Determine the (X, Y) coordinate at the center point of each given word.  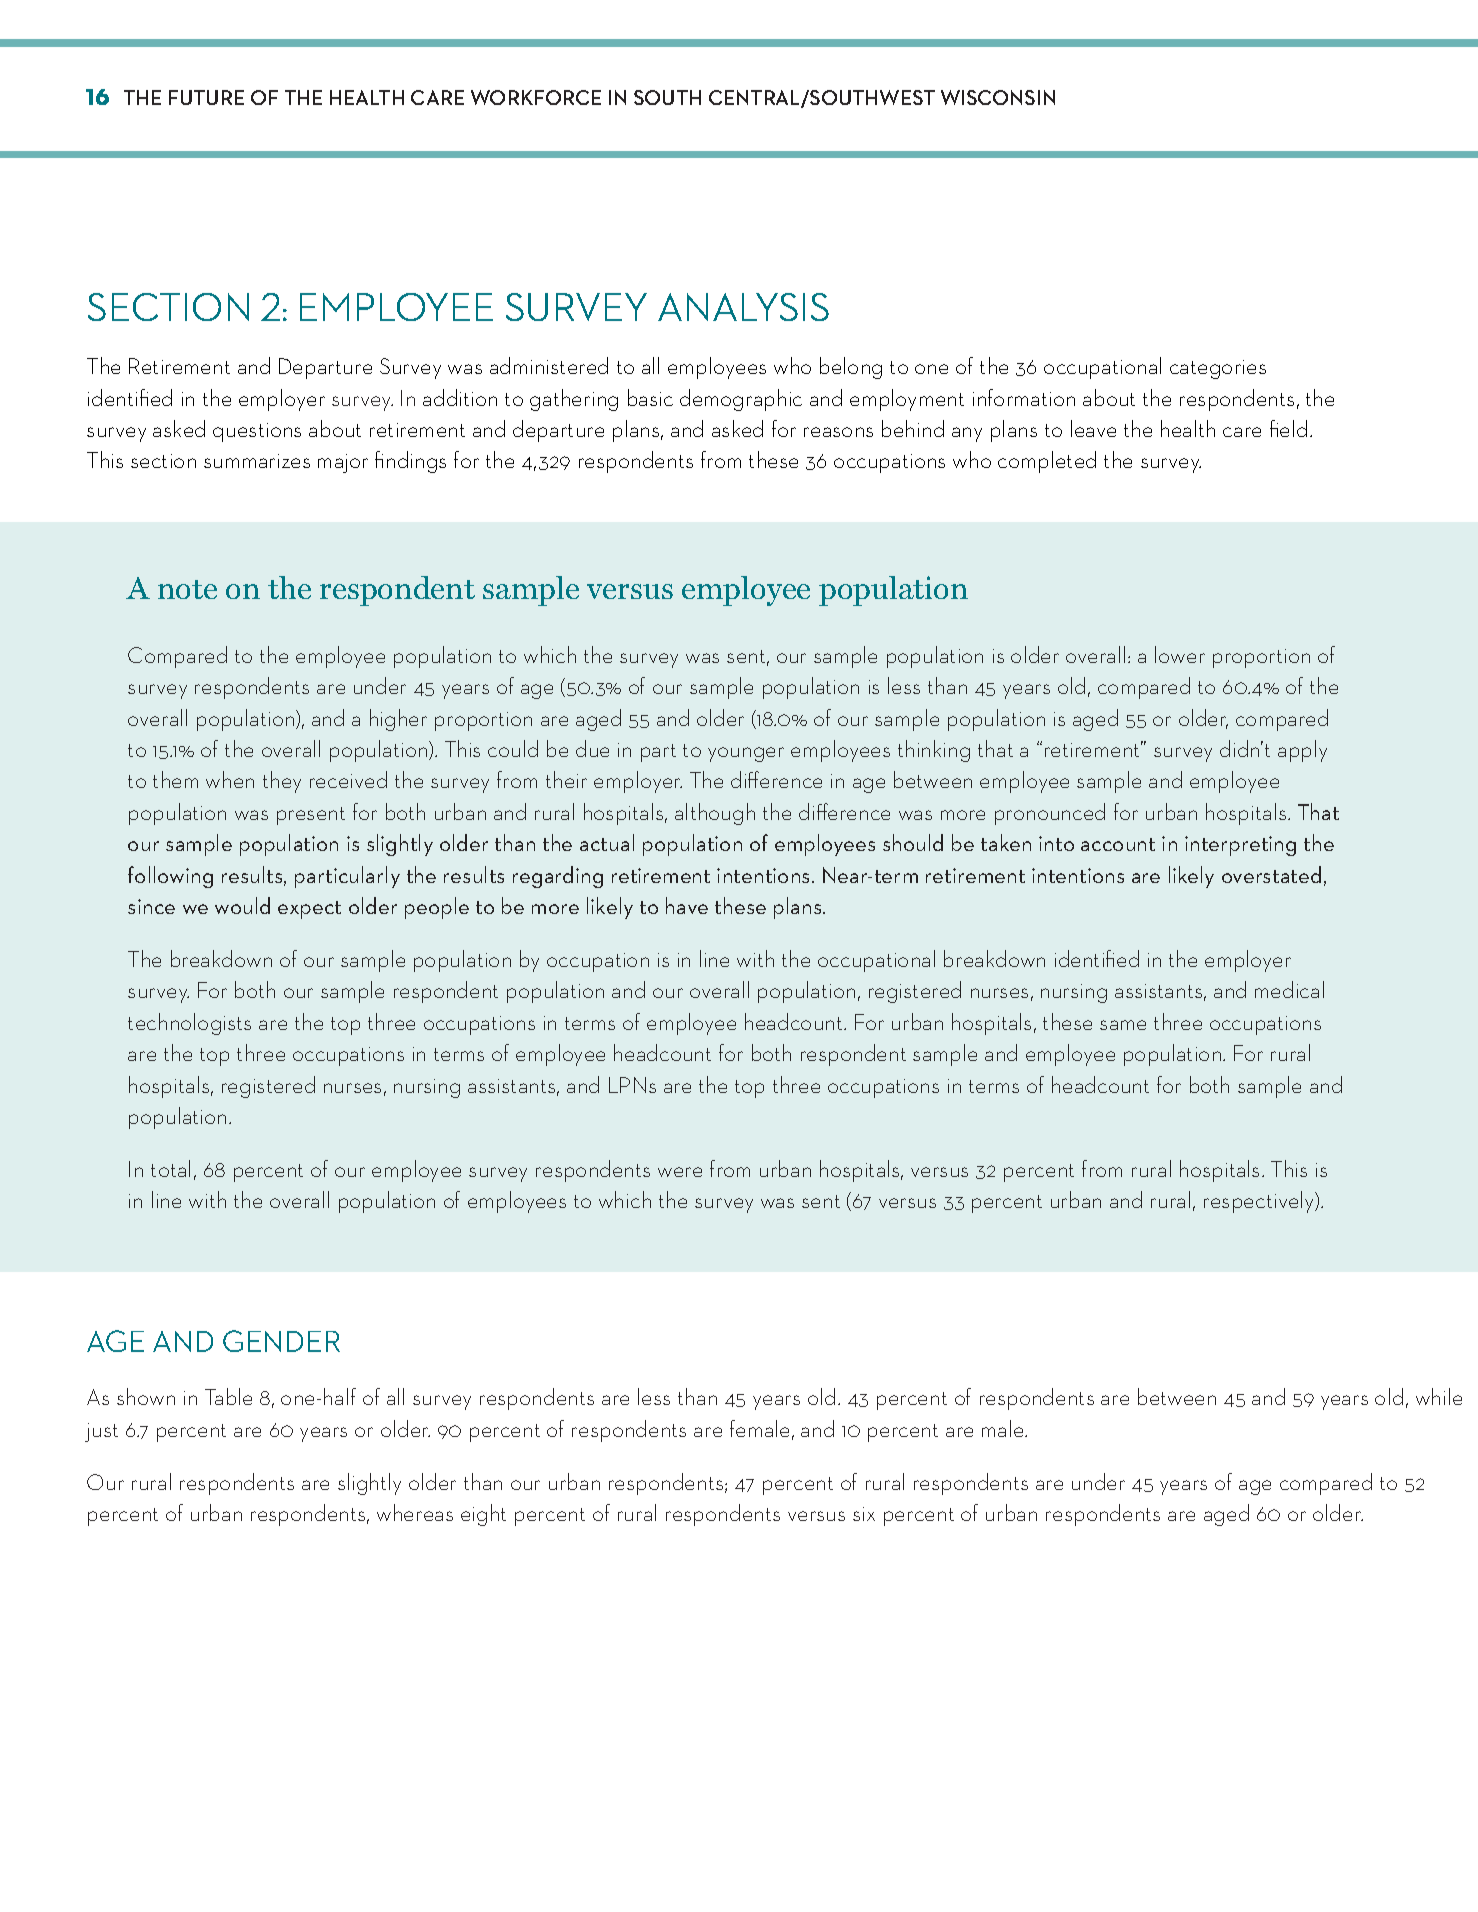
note (187, 589)
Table (228, 1396)
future (206, 97)
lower (1180, 654)
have (687, 905)
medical (1289, 989)
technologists (189, 1024)
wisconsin (998, 97)
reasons (838, 432)
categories (1218, 369)
